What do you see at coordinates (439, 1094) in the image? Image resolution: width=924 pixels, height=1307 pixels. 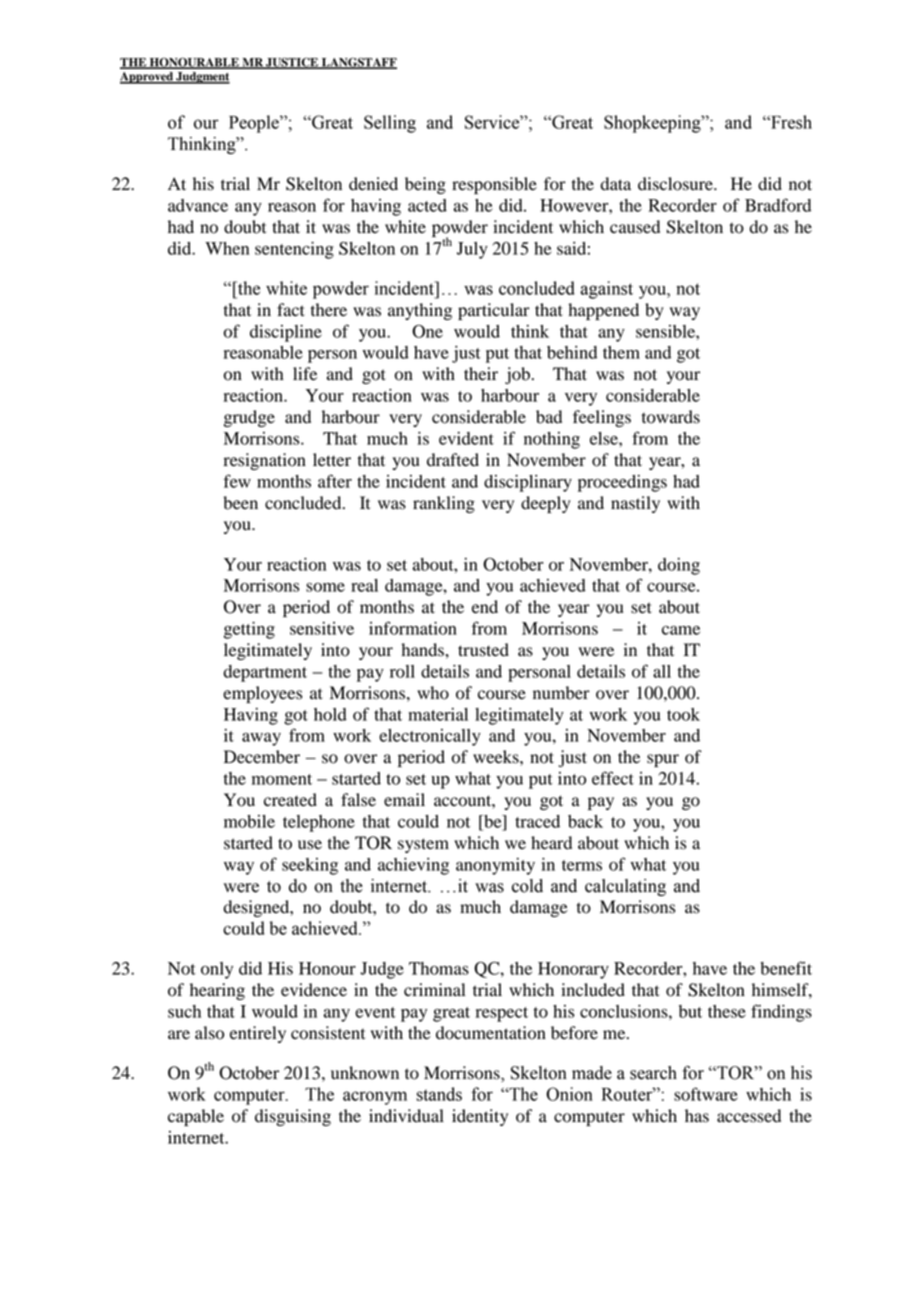 I see `stands` at bounding box center [439, 1094].
